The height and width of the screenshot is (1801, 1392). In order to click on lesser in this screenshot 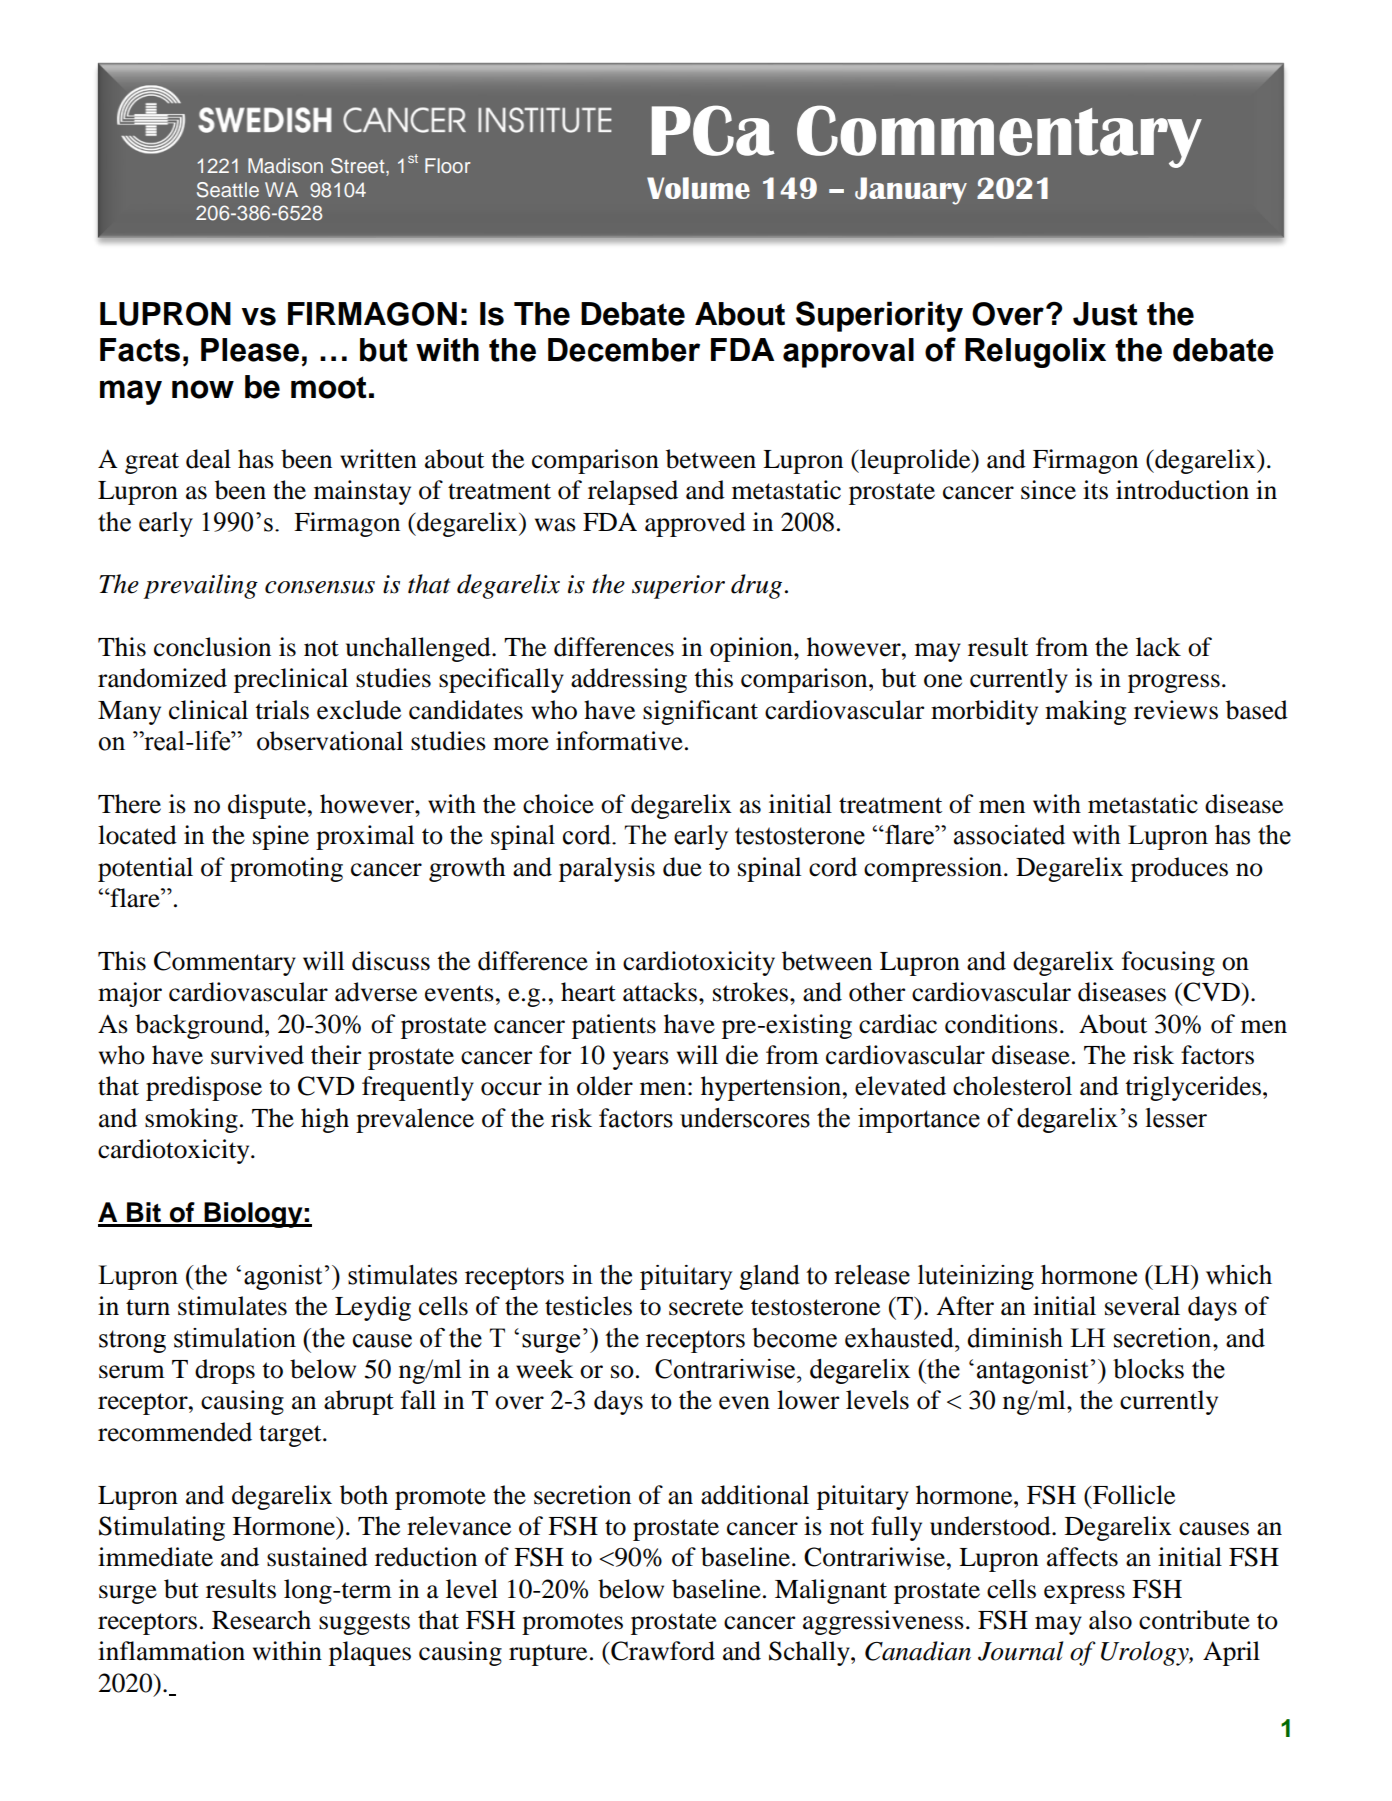, I will do `click(1176, 1118)`.
